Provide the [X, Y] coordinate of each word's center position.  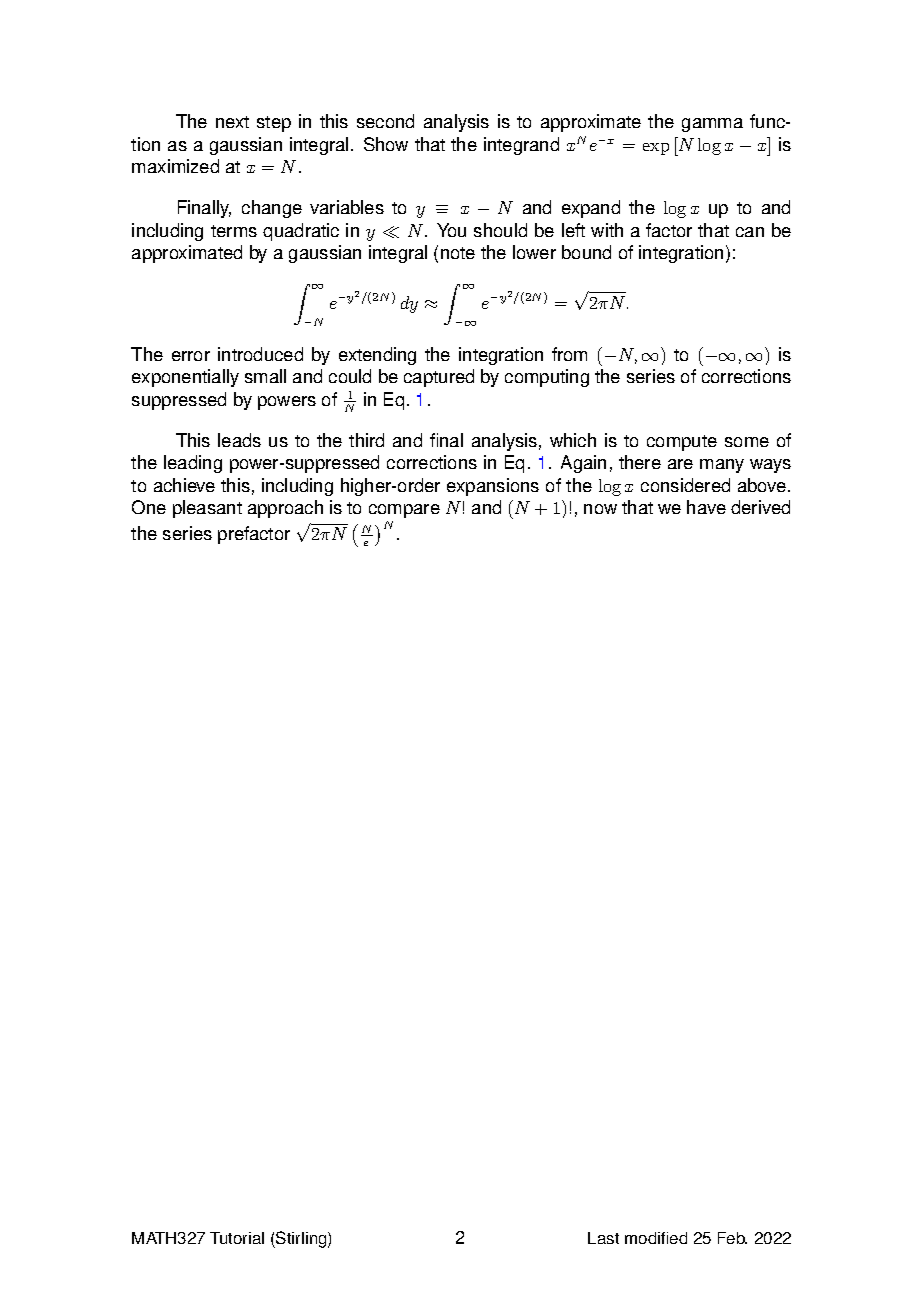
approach [285, 509]
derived [760, 507]
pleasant [207, 509]
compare [404, 511]
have [706, 507]
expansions [493, 487]
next [232, 122]
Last [603, 1238]
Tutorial [237, 1238]
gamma [712, 125]
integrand [521, 146]
